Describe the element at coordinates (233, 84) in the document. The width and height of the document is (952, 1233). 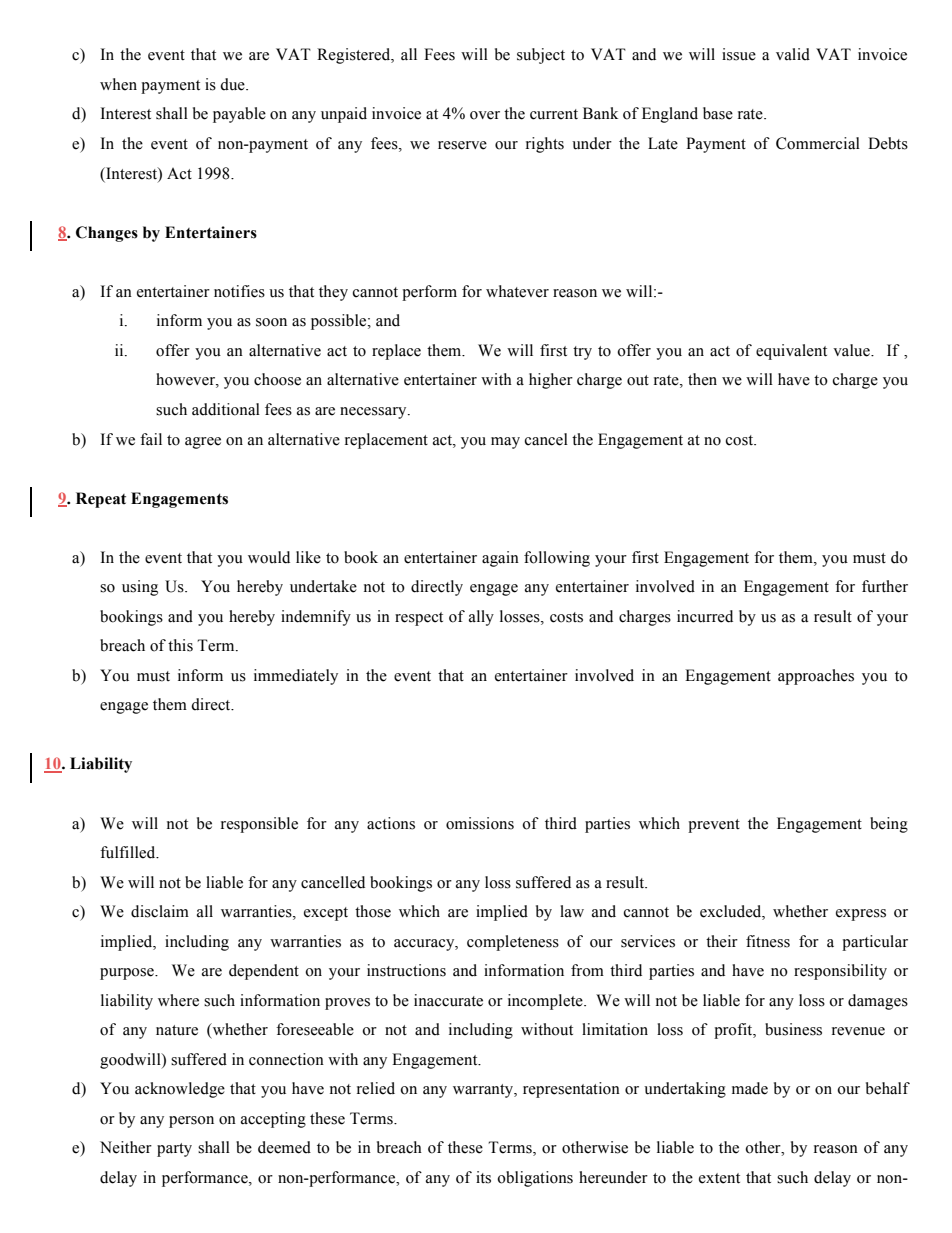
I see `due` at that location.
